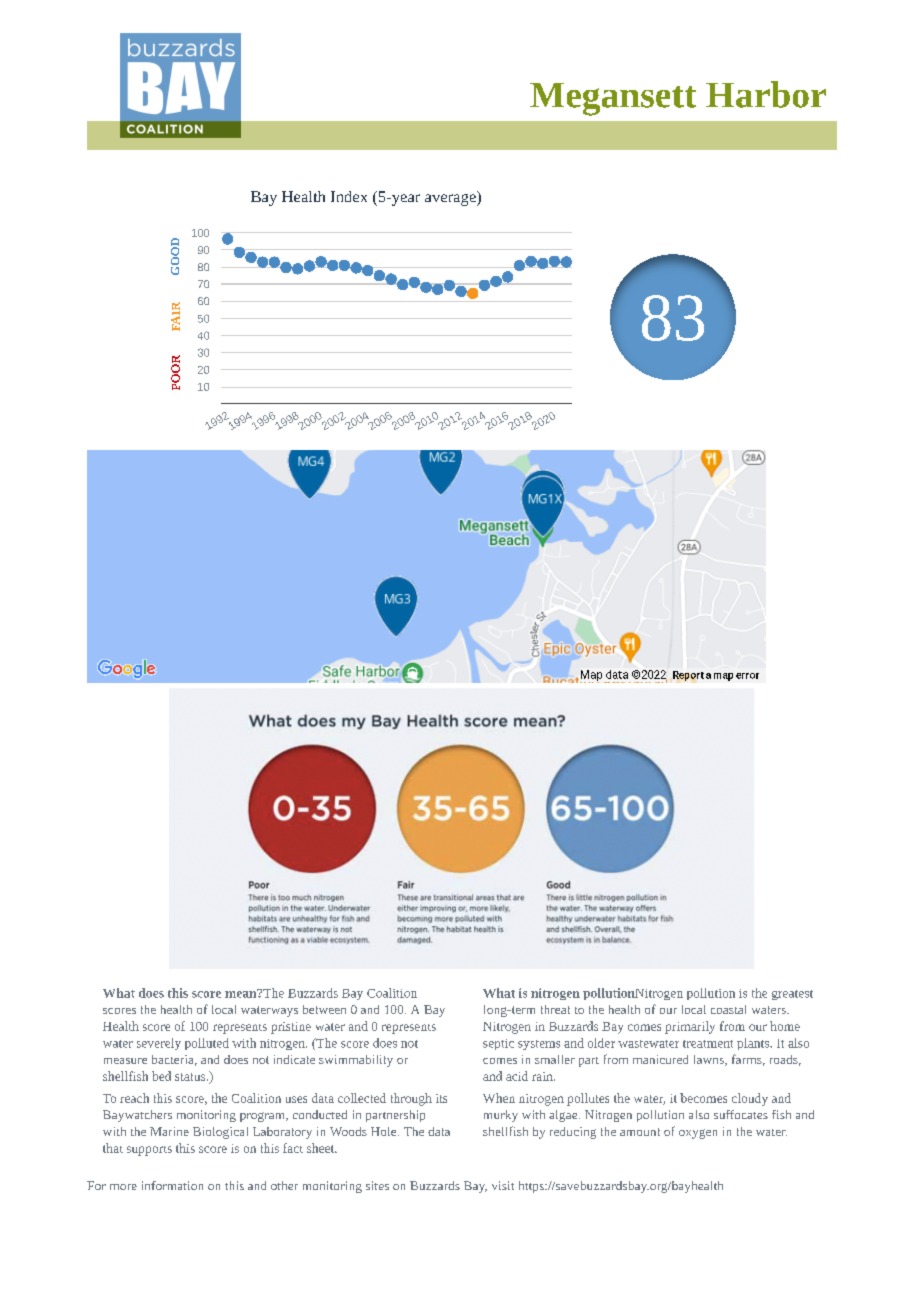 The width and height of the screenshot is (924, 1308). I want to click on average, so click(451, 198).
